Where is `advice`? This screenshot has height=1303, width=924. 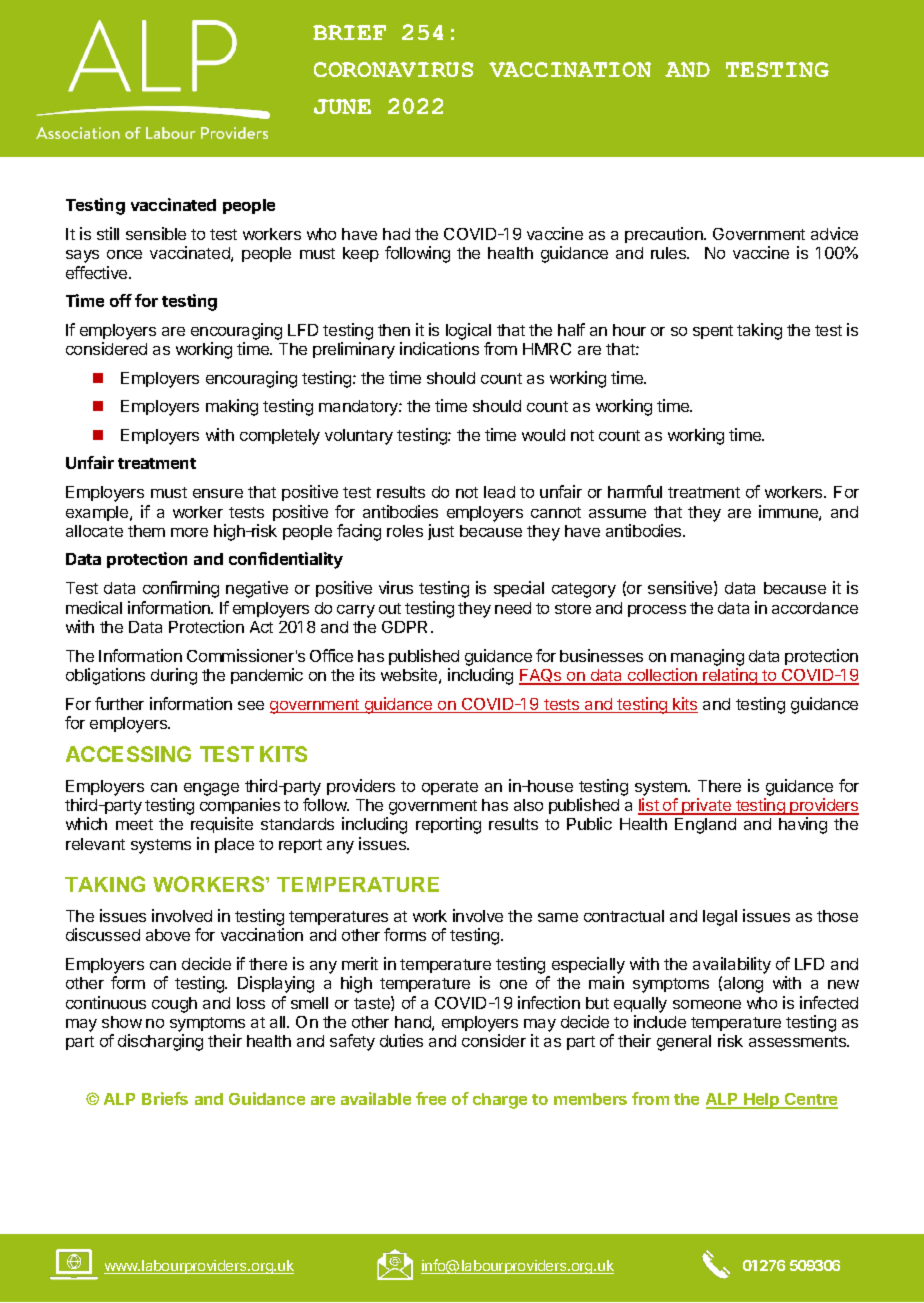
advice is located at coordinates (834, 233).
